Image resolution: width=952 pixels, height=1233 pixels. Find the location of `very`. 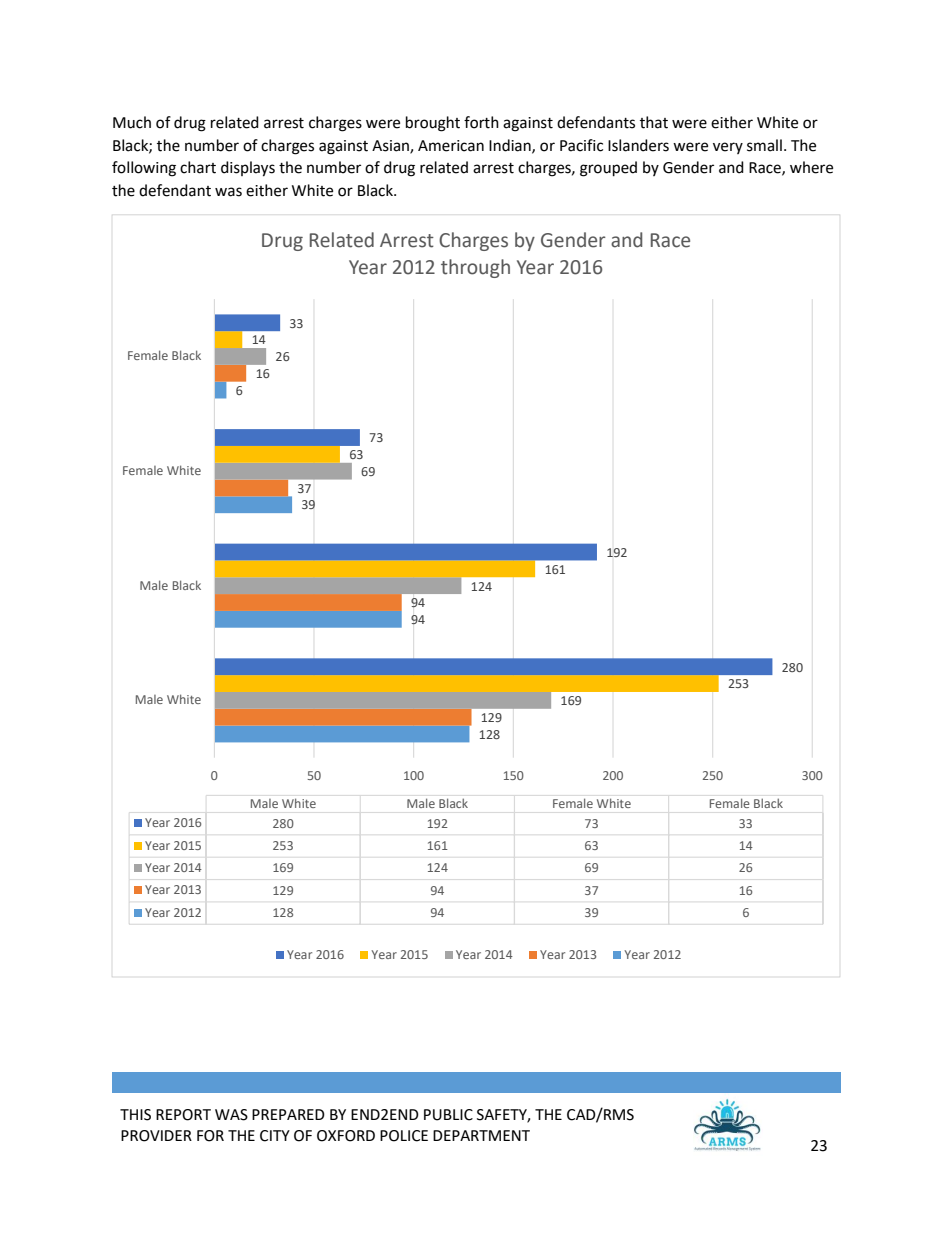

very is located at coordinates (728, 148).
